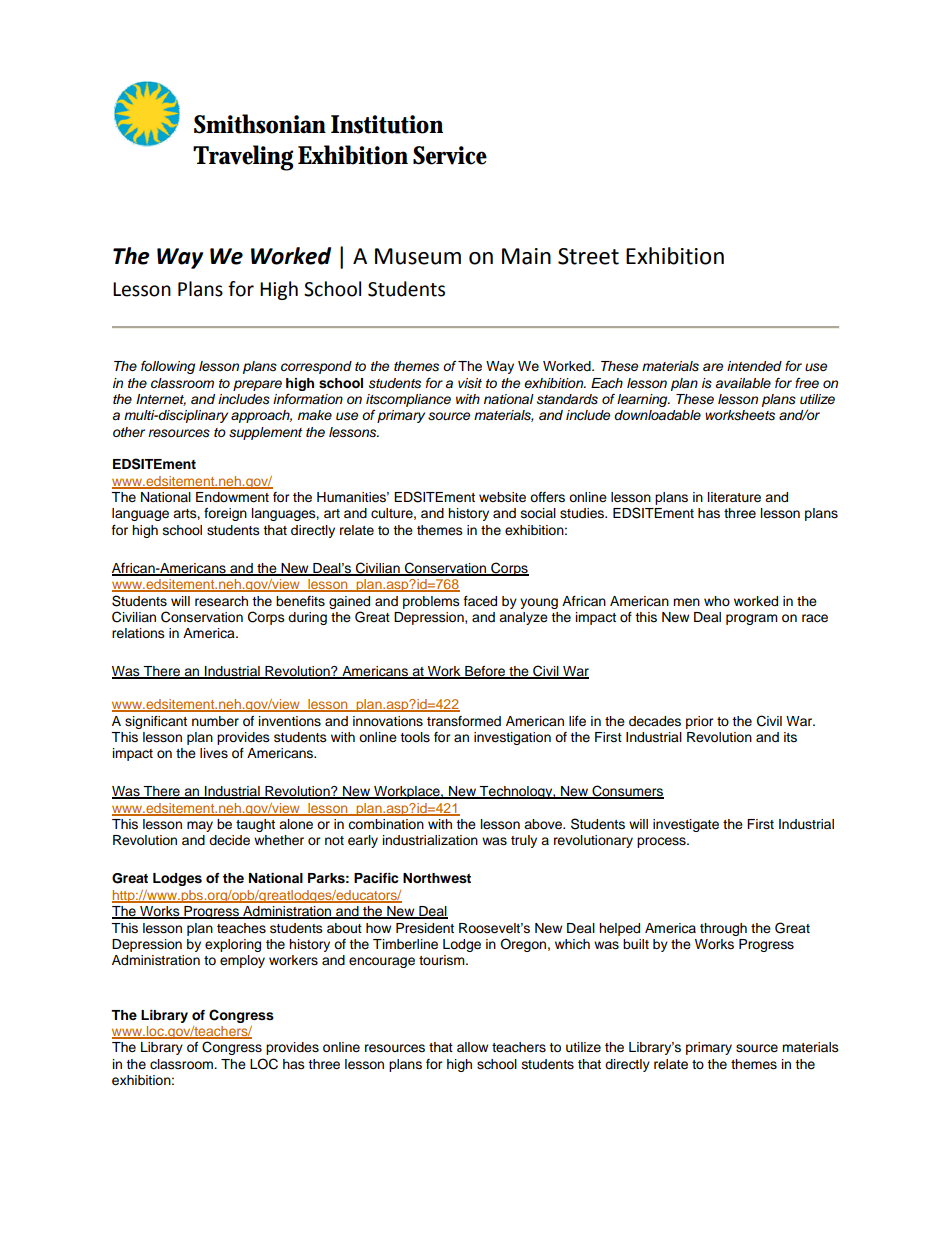  I want to click on Street, so click(588, 256).
